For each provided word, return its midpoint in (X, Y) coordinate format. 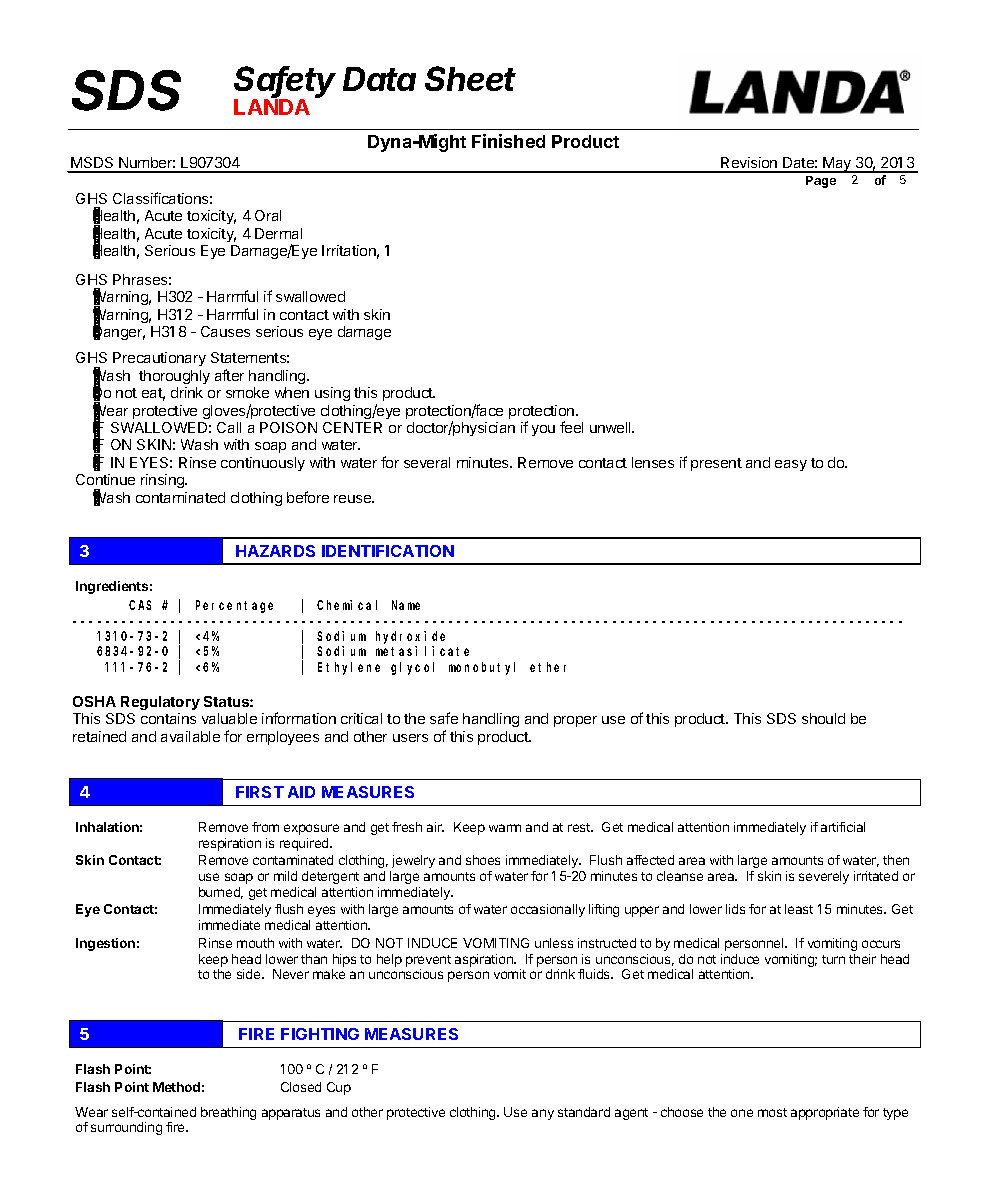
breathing (228, 1113)
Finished (508, 141)
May (838, 165)
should (823, 718)
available (190, 736)
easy (791, 465)
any (543, 1114)
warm (505, 828)
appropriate (825, 1113)
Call (229, 427)
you (543, 430)
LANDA (272, 106)
